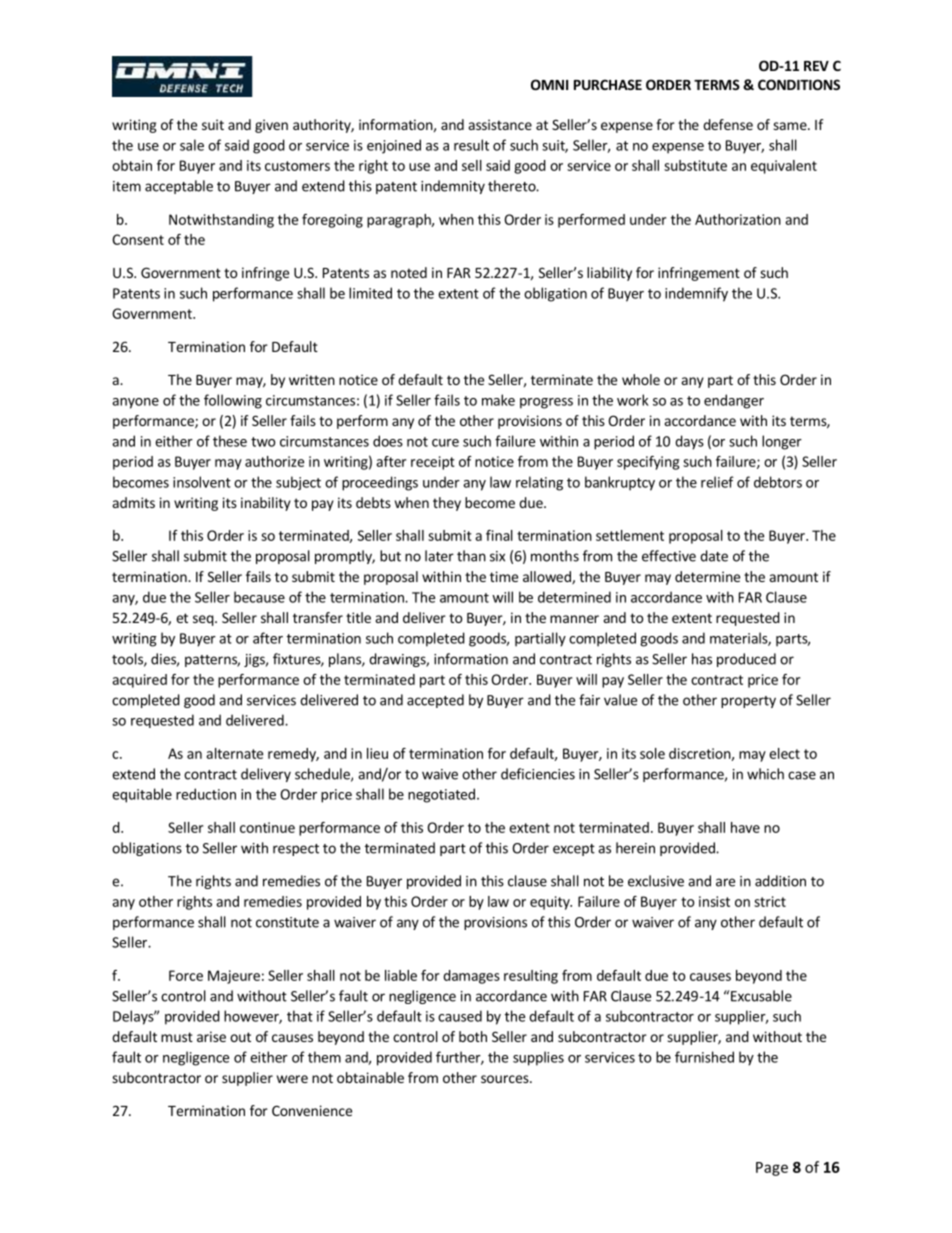  Describe the element at coordinates (538, 1058) in the page. I see `supplies` at that location.
